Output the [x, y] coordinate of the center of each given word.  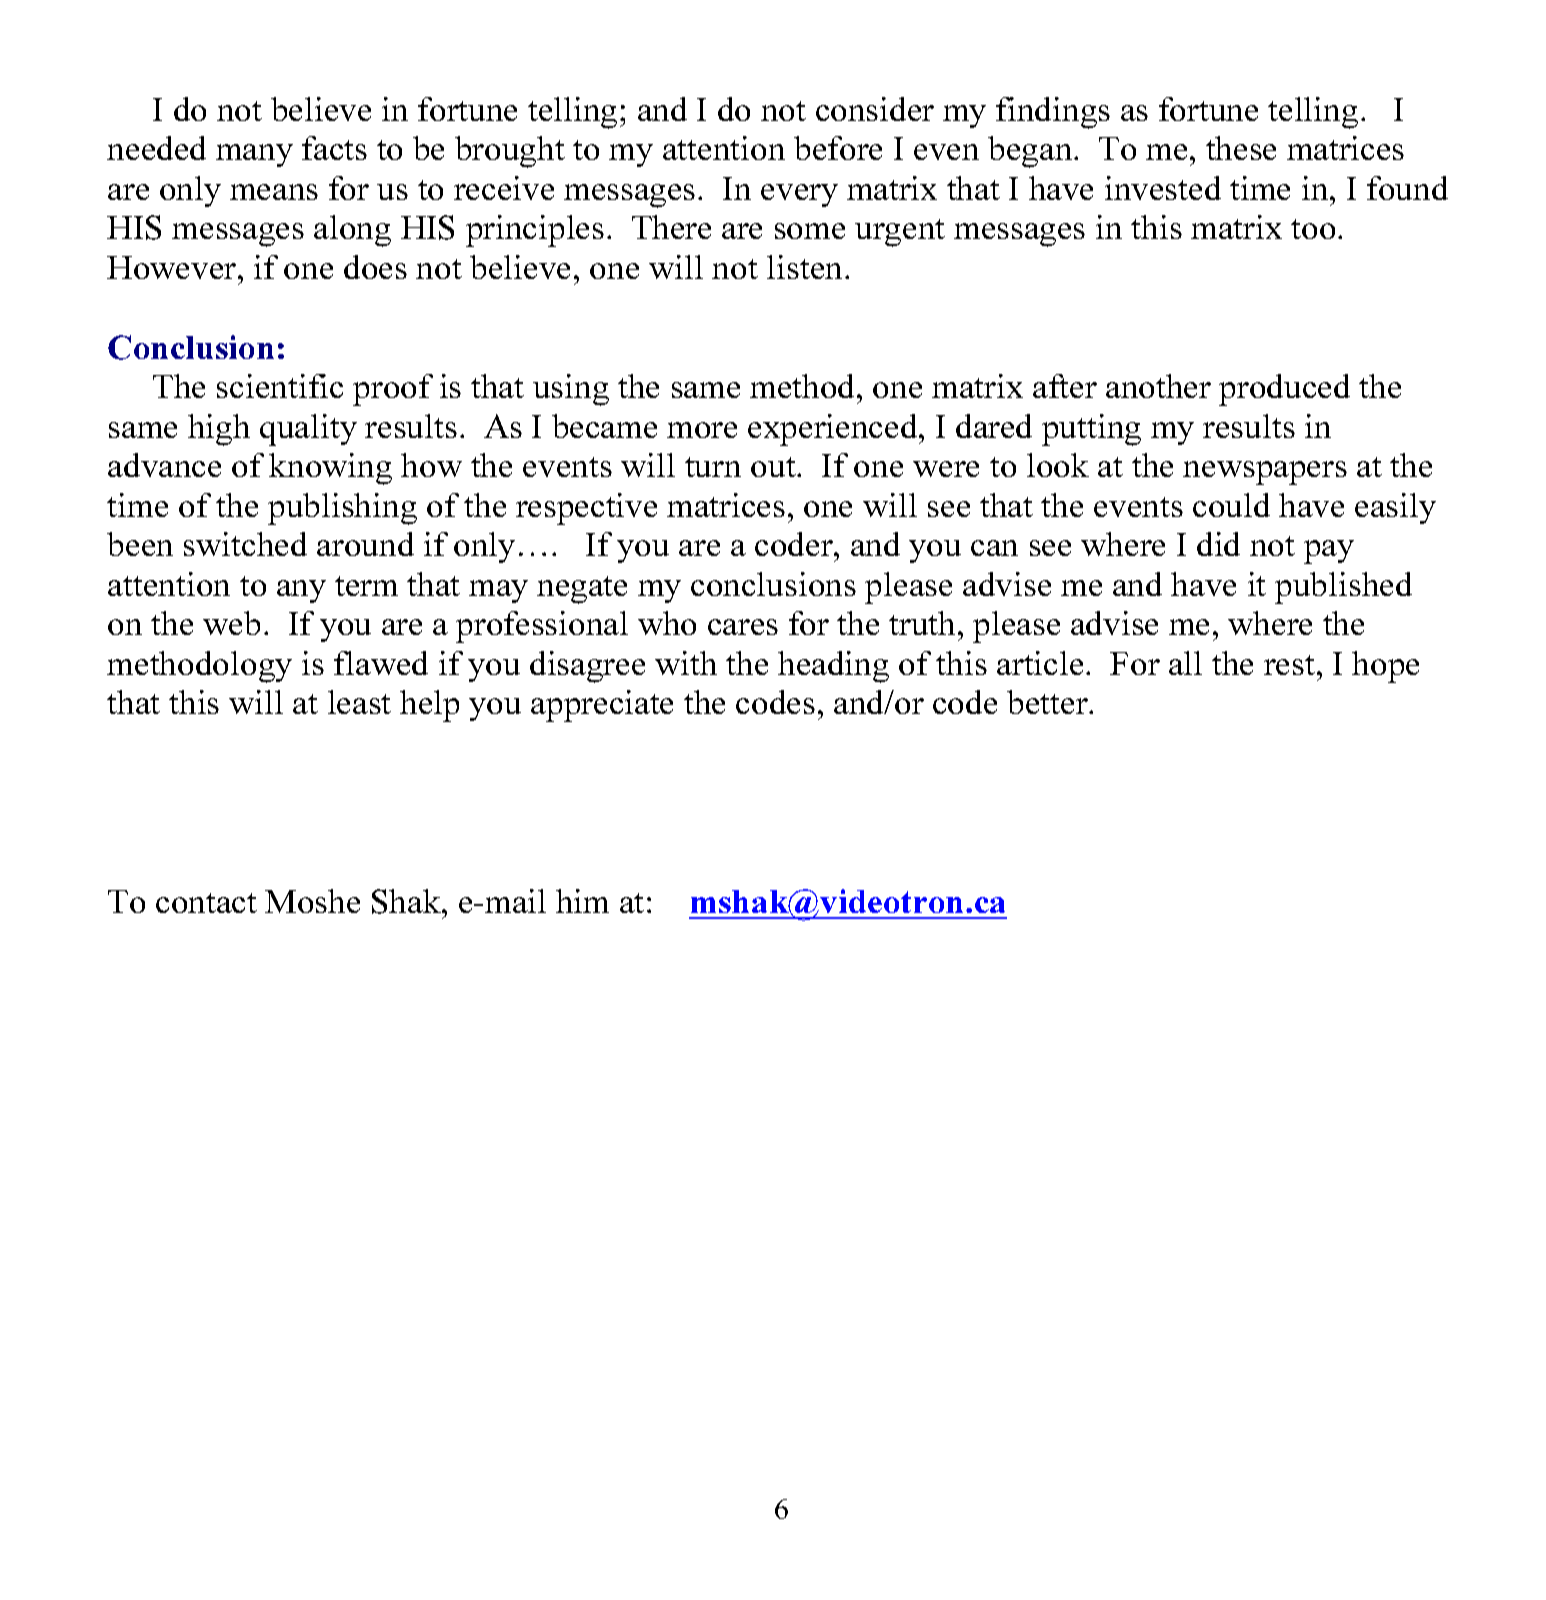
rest [1291, 665]
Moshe [312, 901]
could [1231, 505]
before [838, 148]
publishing [342, 509]
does [375, 267]
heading [833, 667]
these [1241, 148]
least [359, 702]
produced [1284, 390]
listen [806, 267]
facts [334, 148]
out [774, 467]
